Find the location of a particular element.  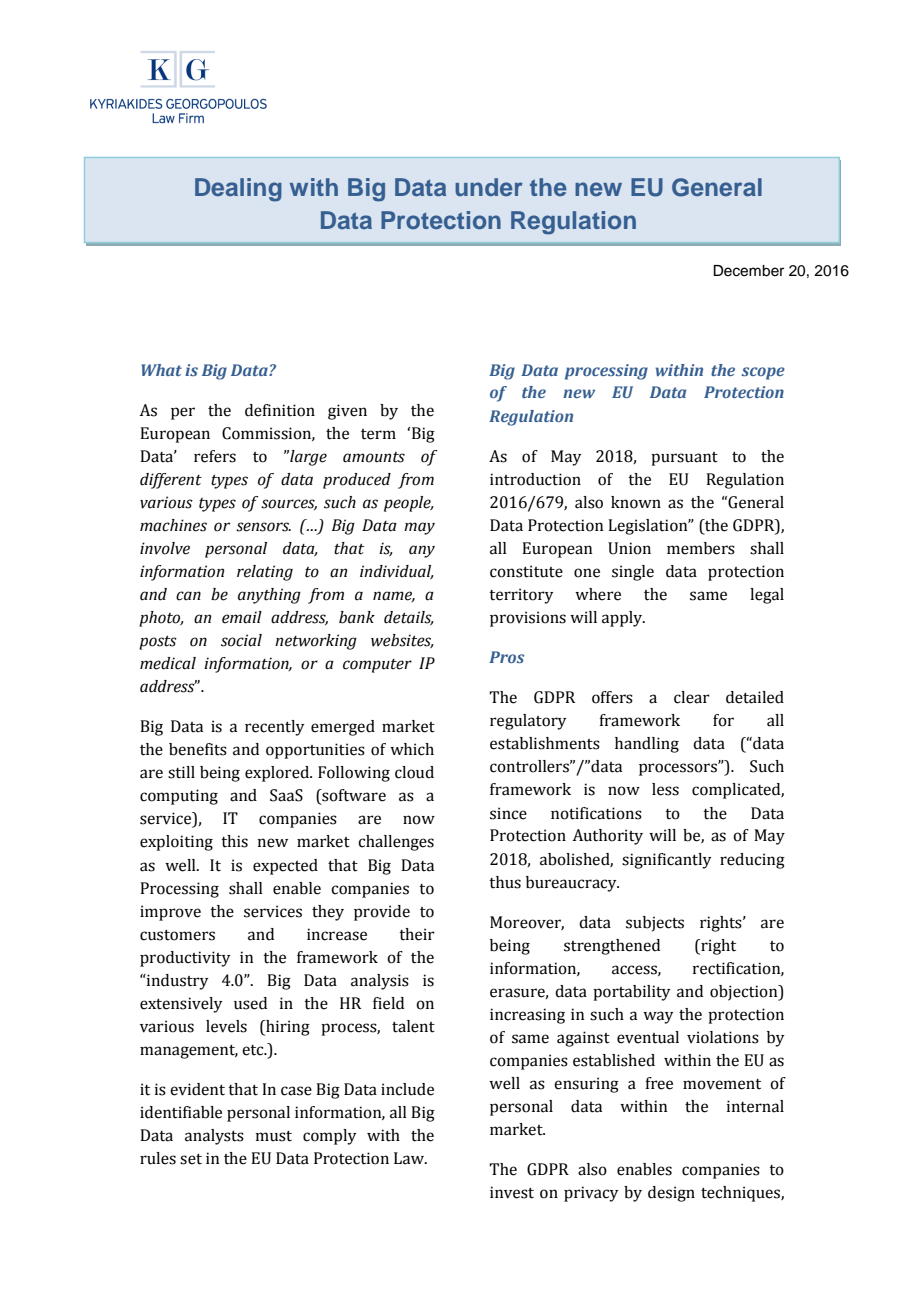

members is located at coordinates (701, 548).
